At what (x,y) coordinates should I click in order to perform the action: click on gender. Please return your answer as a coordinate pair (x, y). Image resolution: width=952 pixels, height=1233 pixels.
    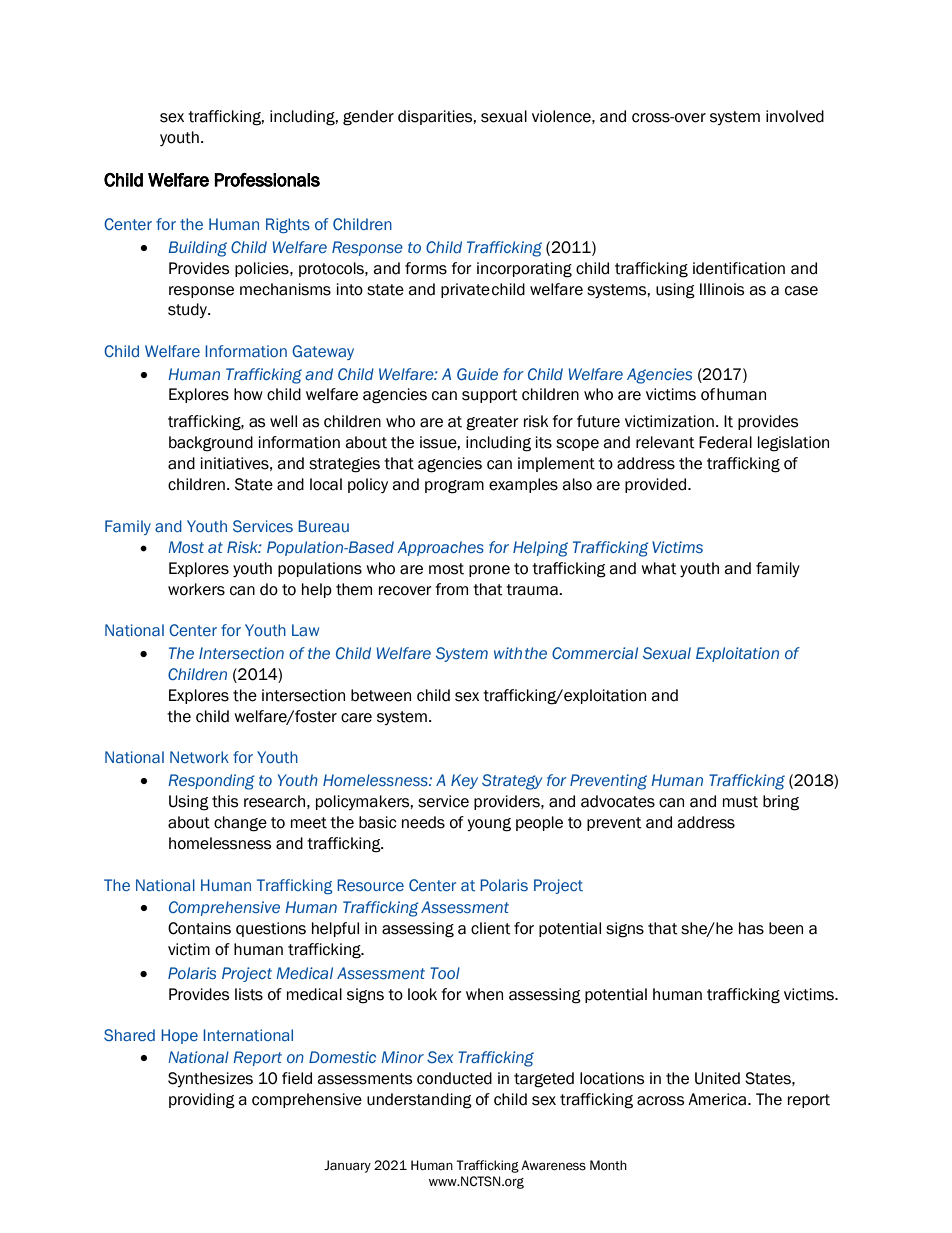
    Looking at the image, I should click on (368, 118).
